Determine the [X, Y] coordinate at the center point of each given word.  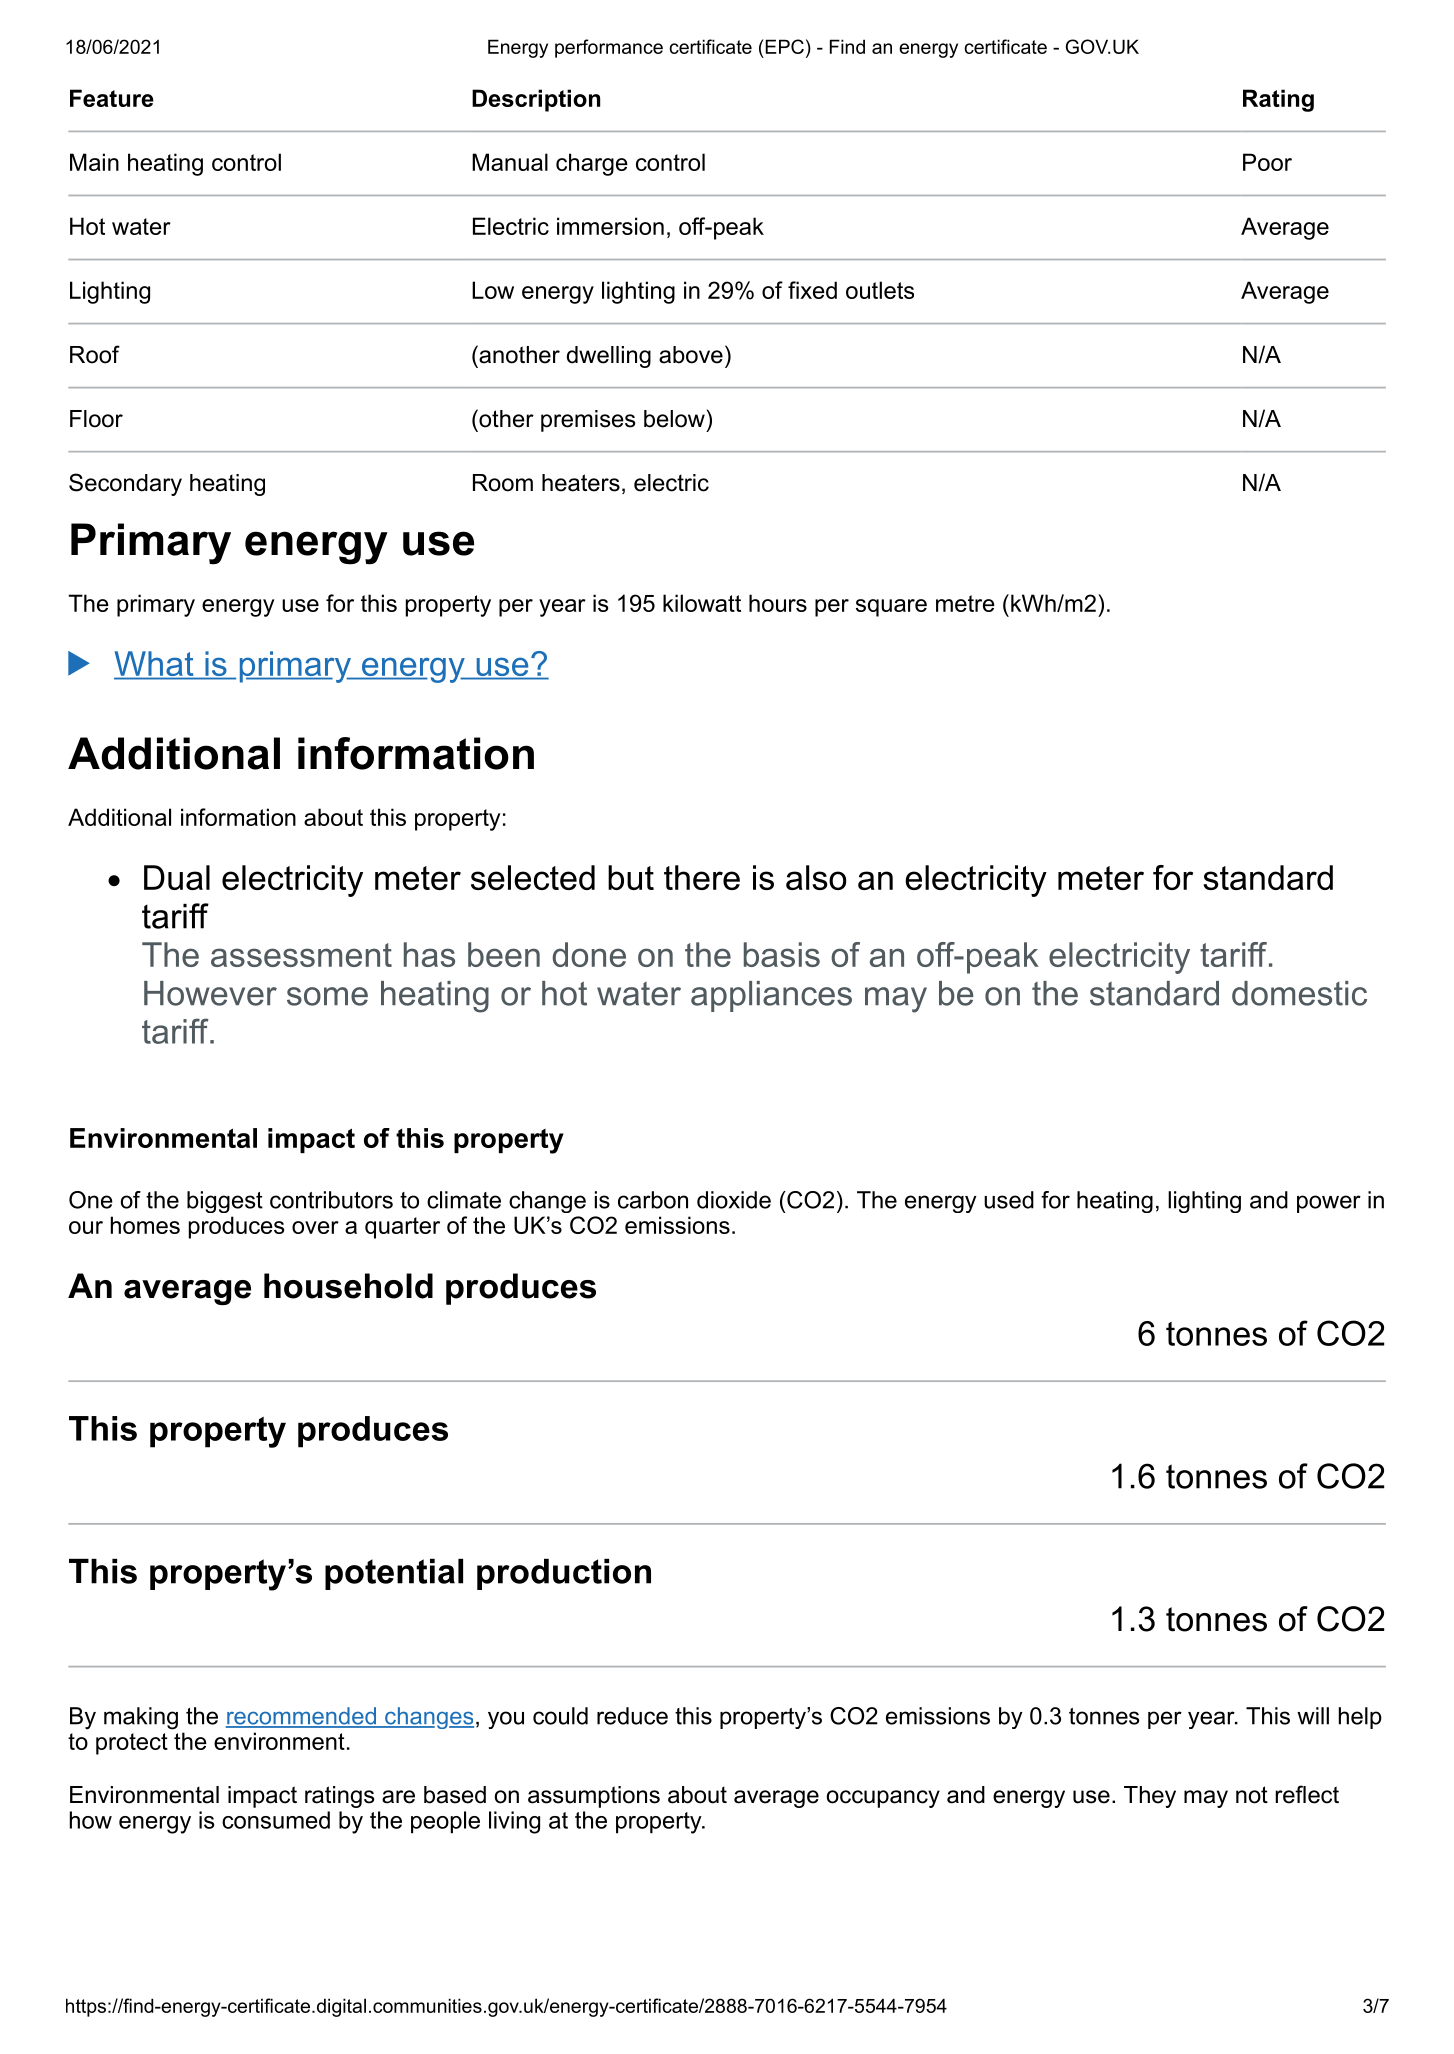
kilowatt [702, 603]
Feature [112, 98]
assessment [301, 955]
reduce [632, 1716]
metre [965, 603]
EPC [784, 46]
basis [782, 954]
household [348, 1286]
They [1150, 1797]
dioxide [734, 1200]
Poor [1267, 162]
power [1329, 1204]
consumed [276, 1820]
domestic [1299, 993]
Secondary [125, 484]
